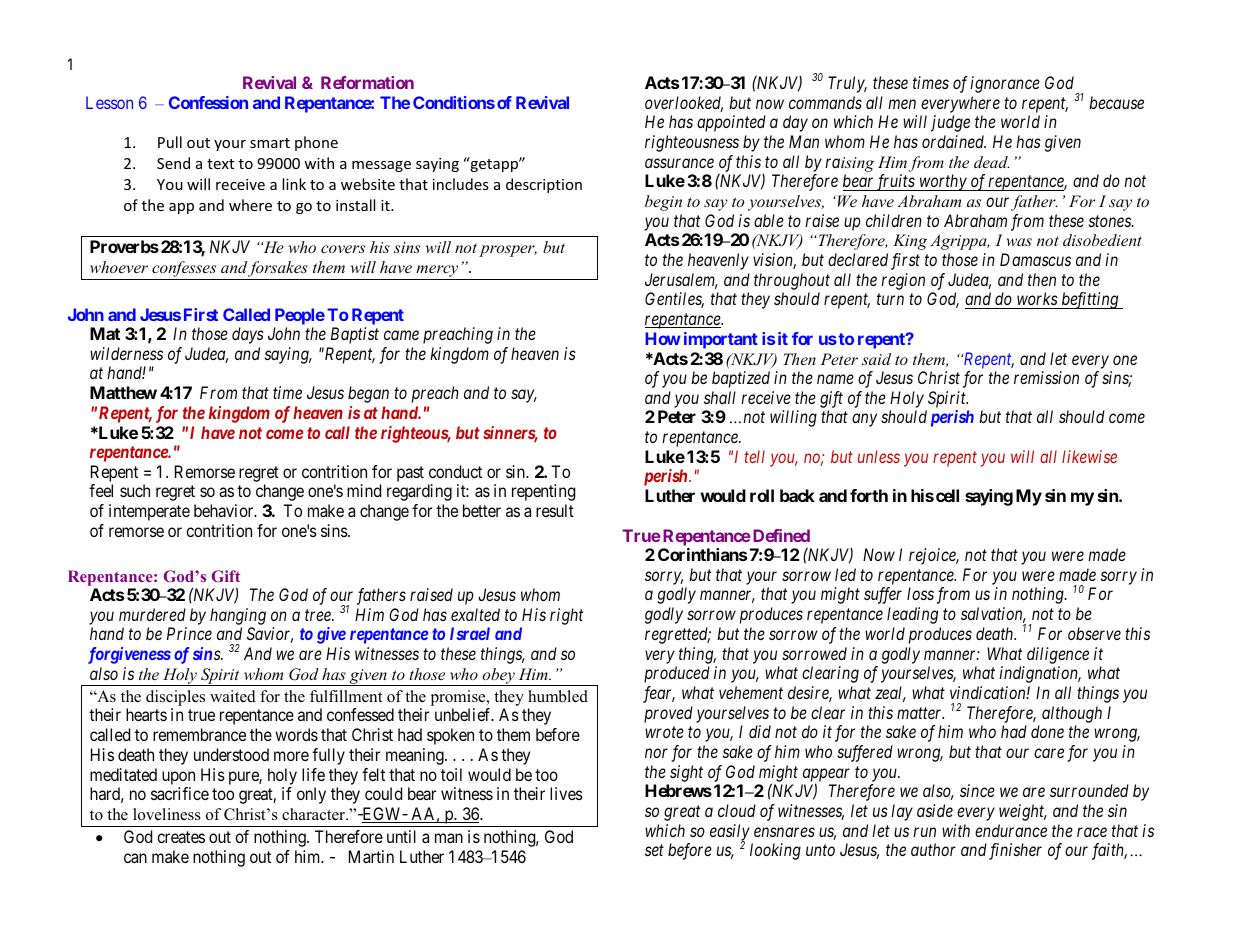 The width and height of the document is (1233, 952). What do you see at coordinates (181, 837) in the document?
I see `creates` at bounding box center [181, 837].
